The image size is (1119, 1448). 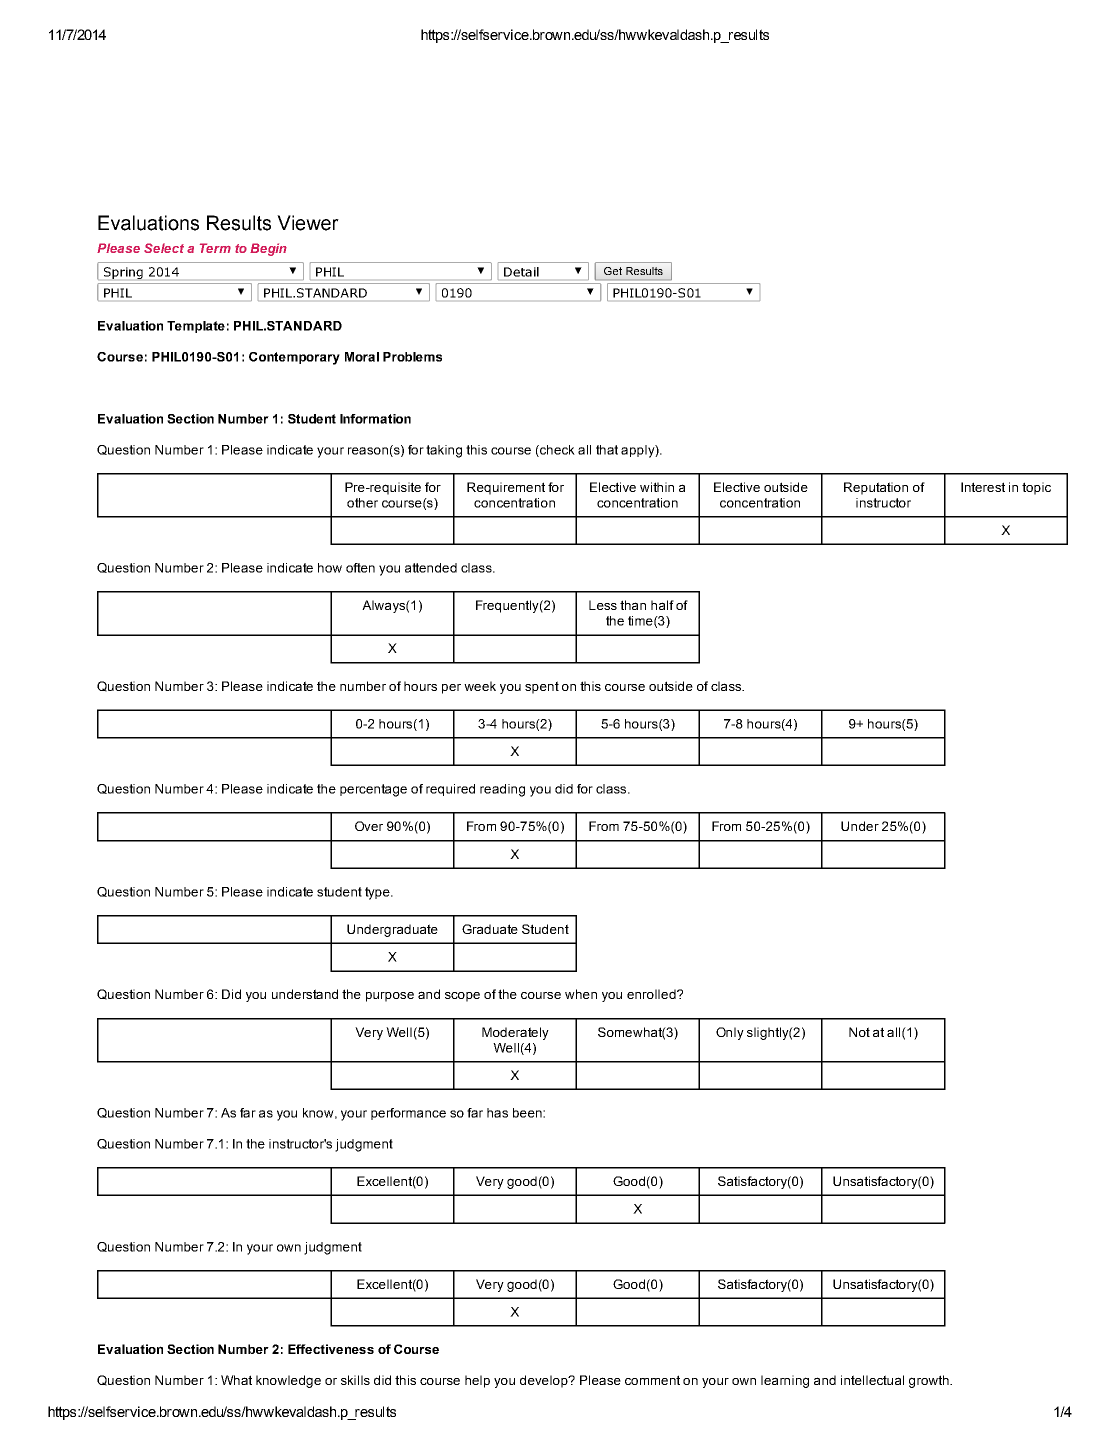 What do you see at coordinates (876, 488) in the screenshot?
I see `Reputation` at bounding box center [876, 488].
